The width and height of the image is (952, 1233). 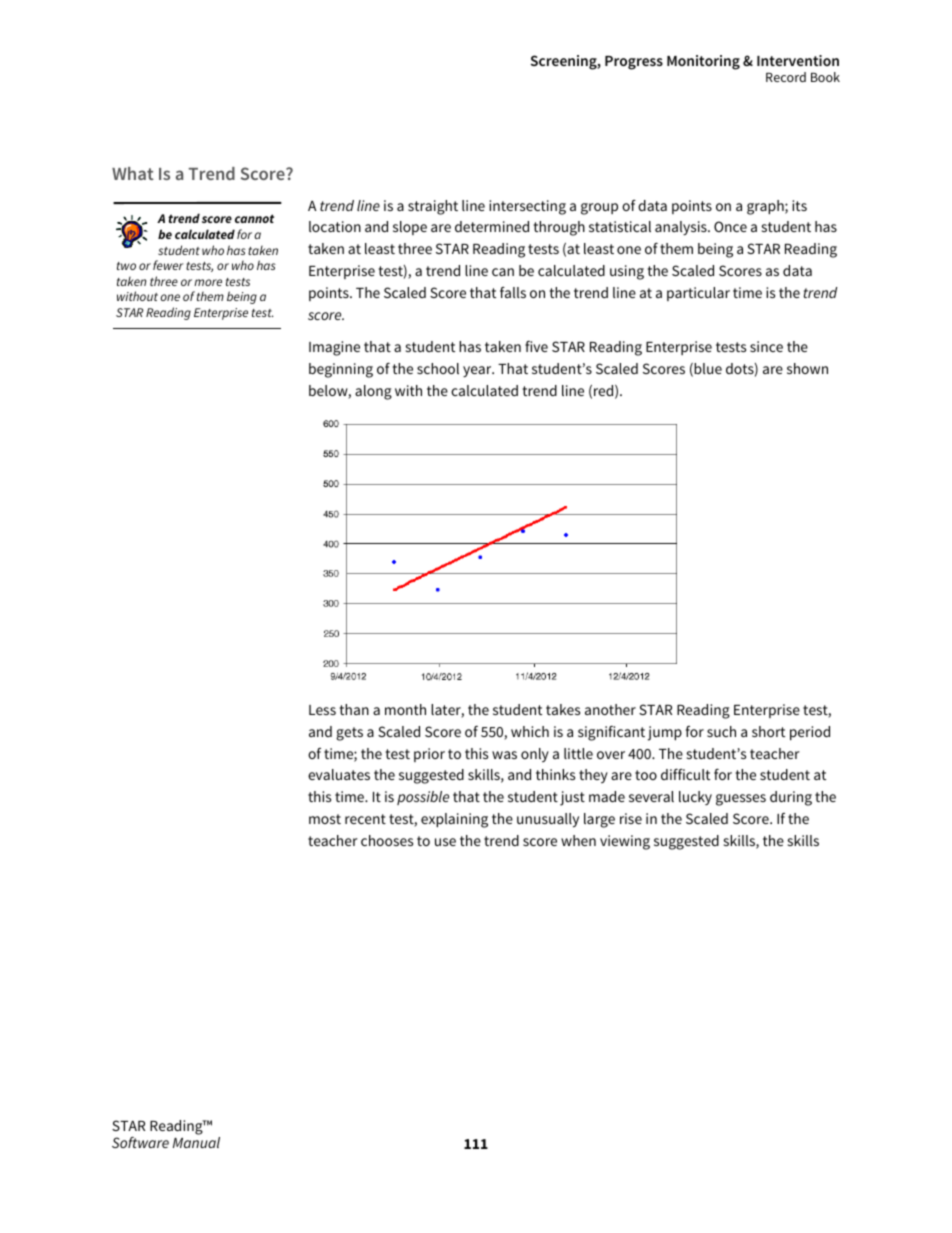 I want to click on viewing, so click(x=625, y=842).
